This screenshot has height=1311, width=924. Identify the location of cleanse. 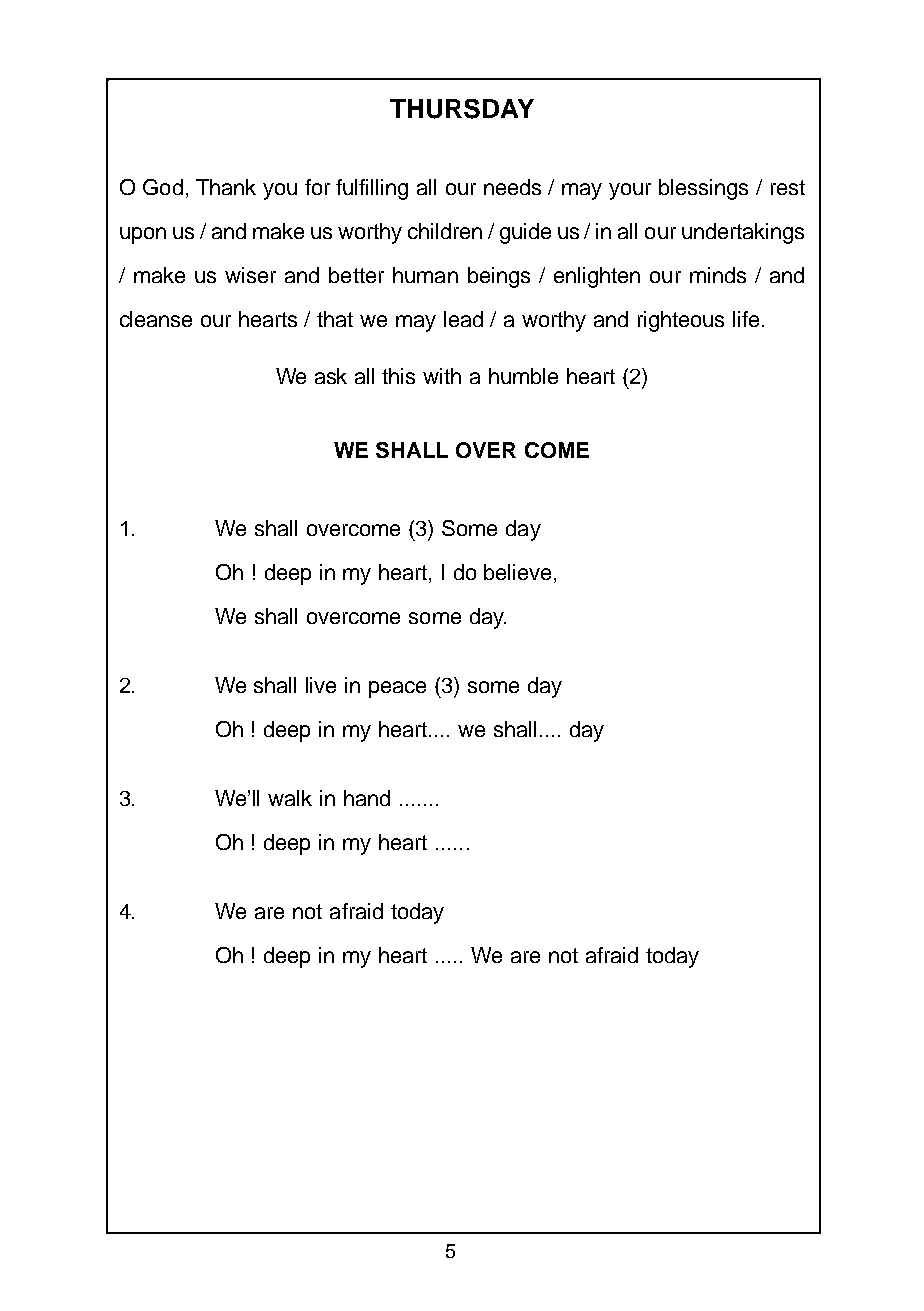
(156, 319).
